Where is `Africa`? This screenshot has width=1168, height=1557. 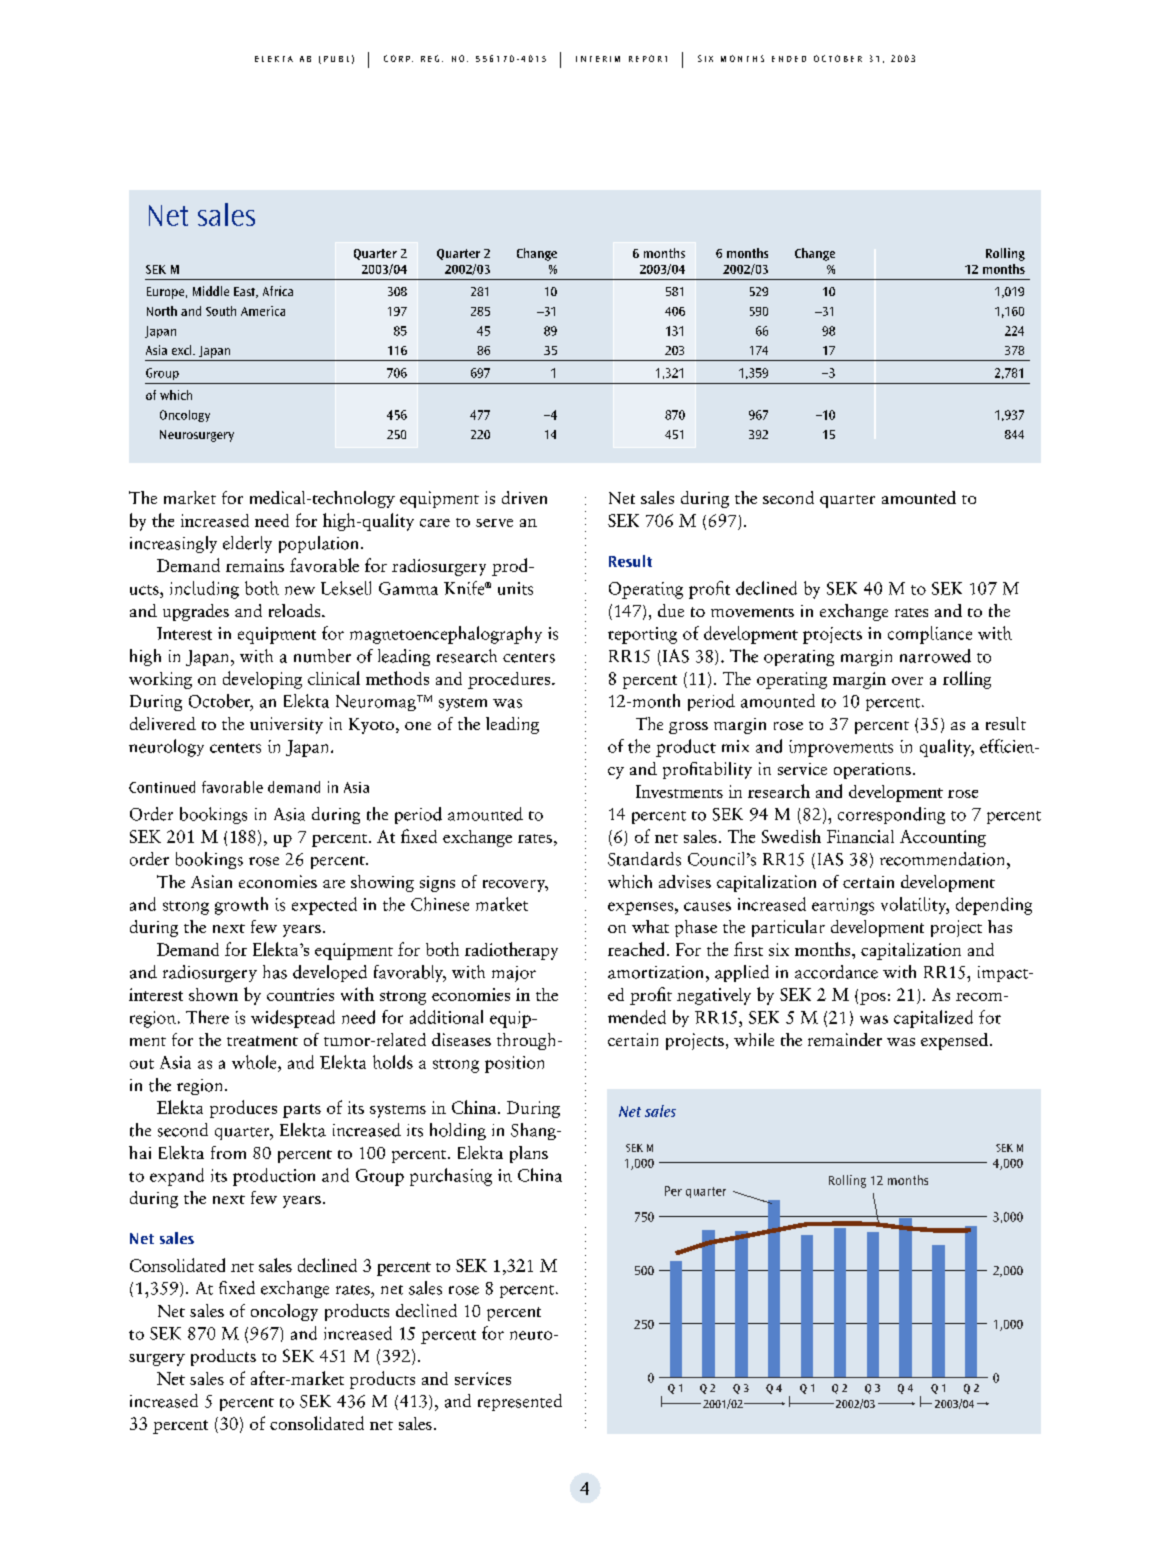 Africa is located at coordinates (278, 291).
